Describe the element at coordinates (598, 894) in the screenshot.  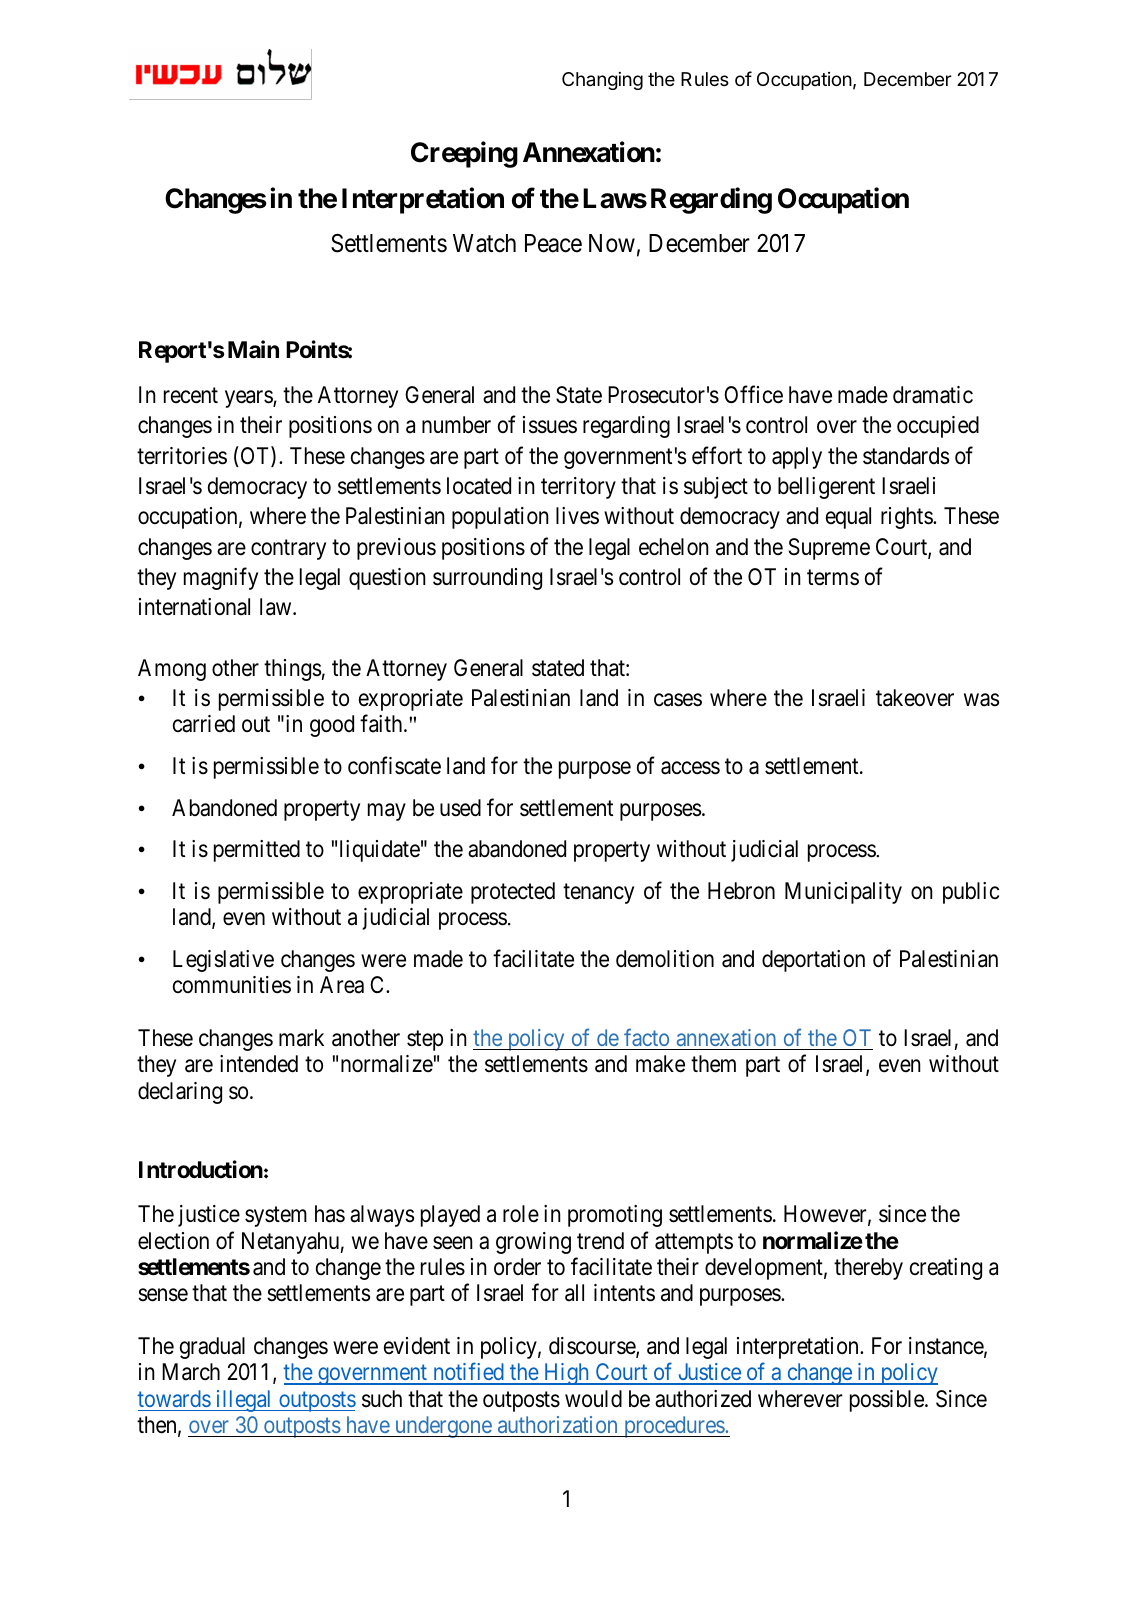
I see `tenancy` at that location.
